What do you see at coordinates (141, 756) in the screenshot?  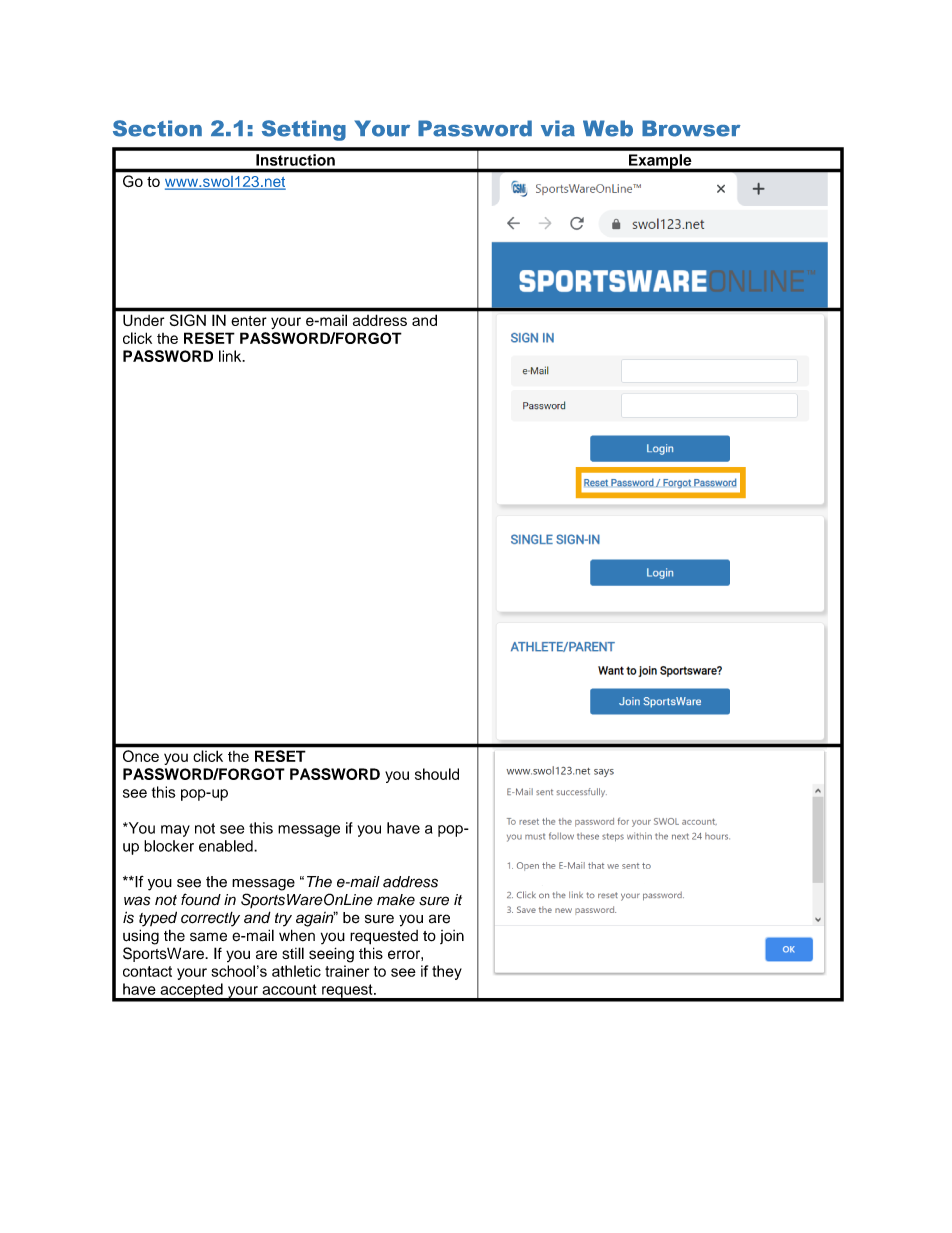 I see `Once` at bounding box center [141, 756].
